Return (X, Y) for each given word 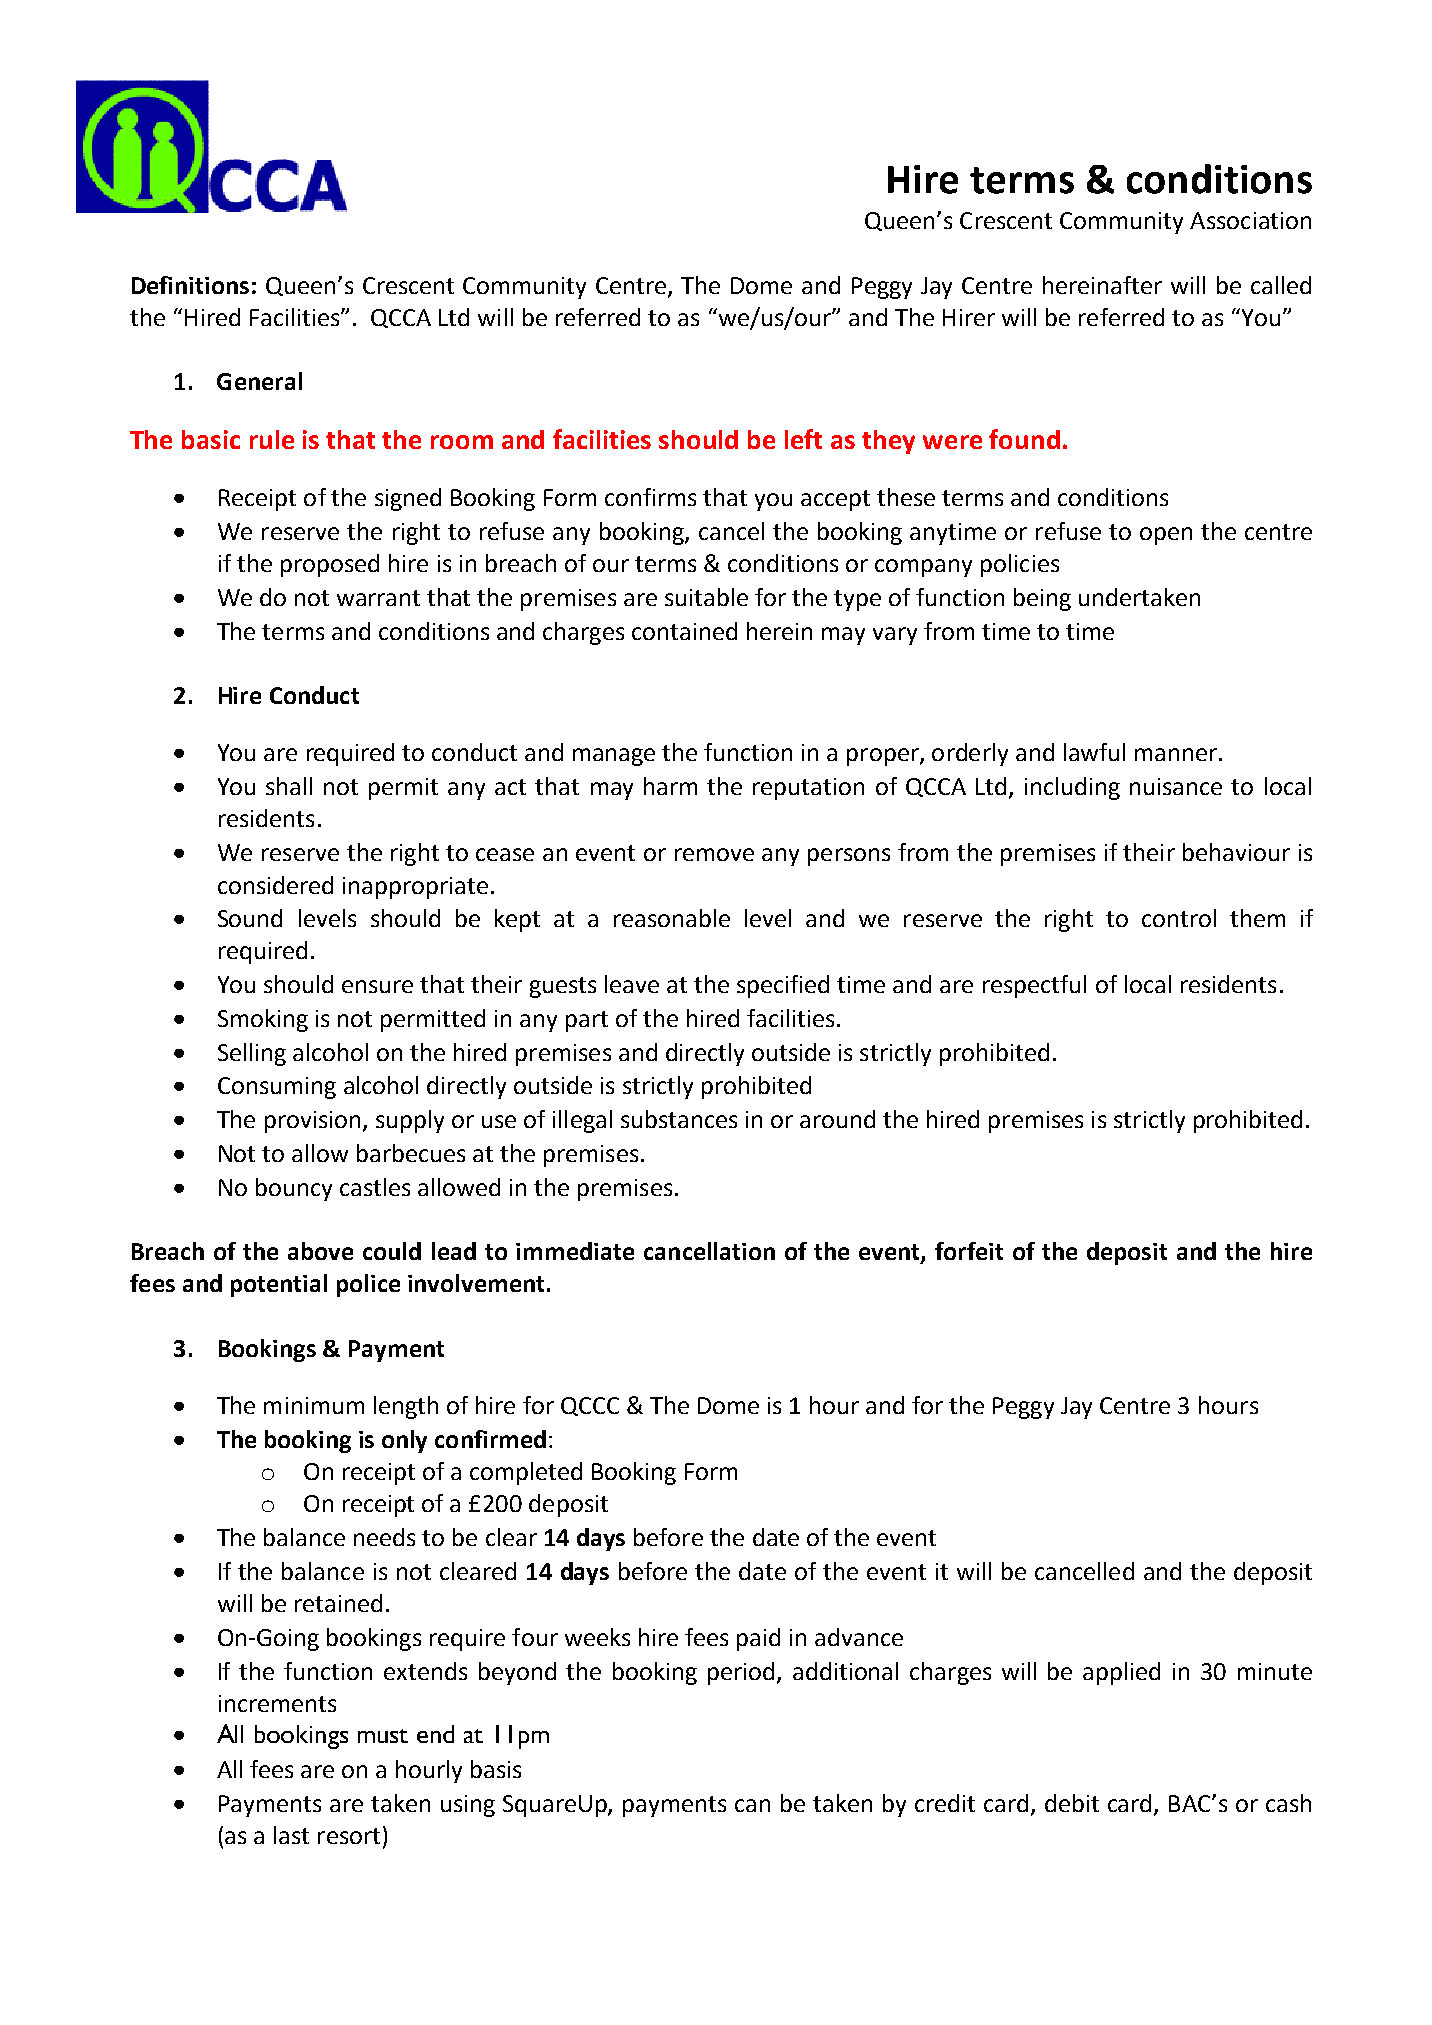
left (803, 439)
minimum (314, 1405)
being (1042, 599)
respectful (1034, 986)
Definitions (190, 285)
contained (684, 631)
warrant (378, 598)
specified (783, 986)
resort (349, 1836)
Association (1250, 220)
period (743, 1673)
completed (526, 1473)
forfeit (969, 1251)
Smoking (263, 1020)
